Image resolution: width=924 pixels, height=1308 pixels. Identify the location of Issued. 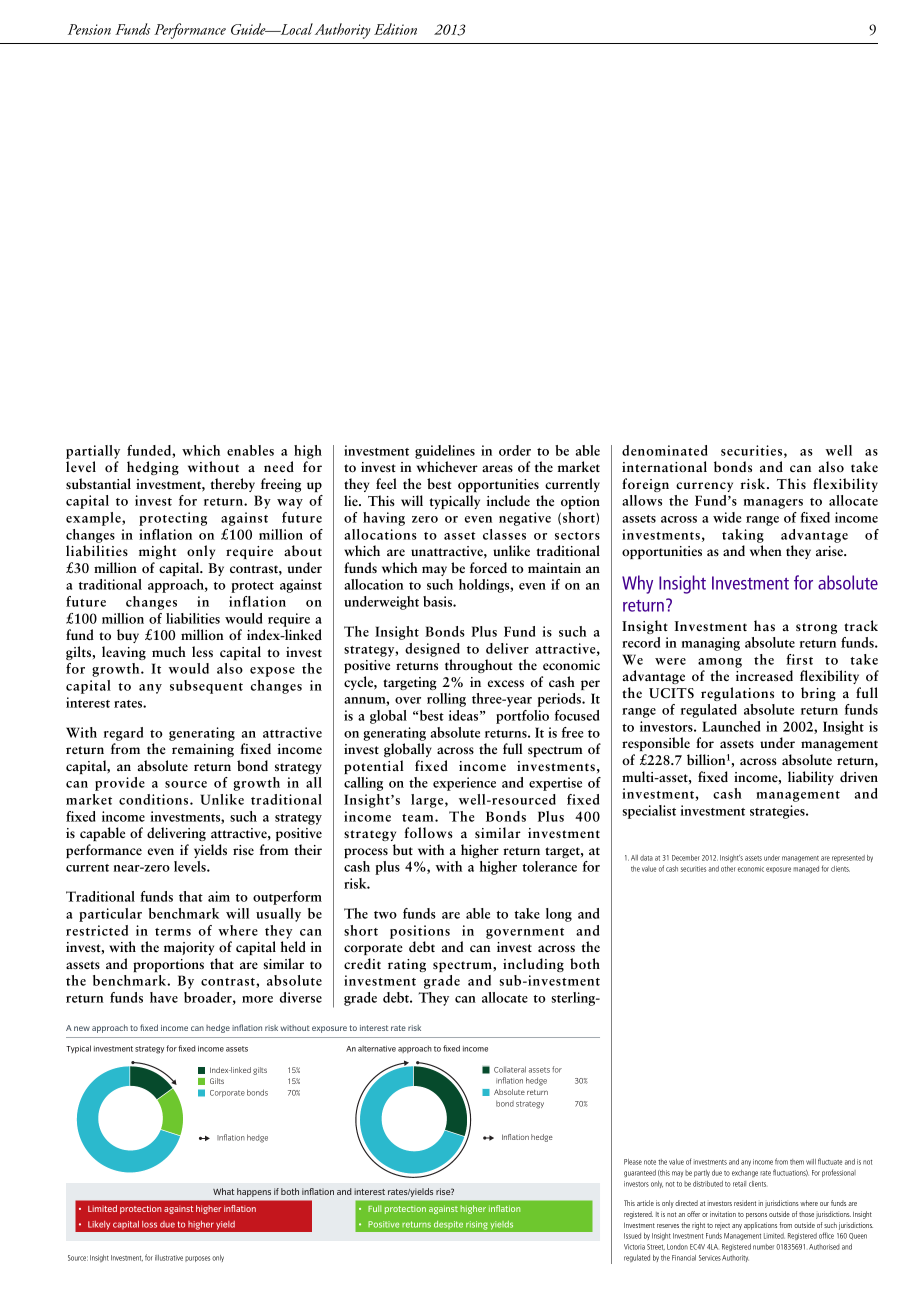
(632, 1236).
